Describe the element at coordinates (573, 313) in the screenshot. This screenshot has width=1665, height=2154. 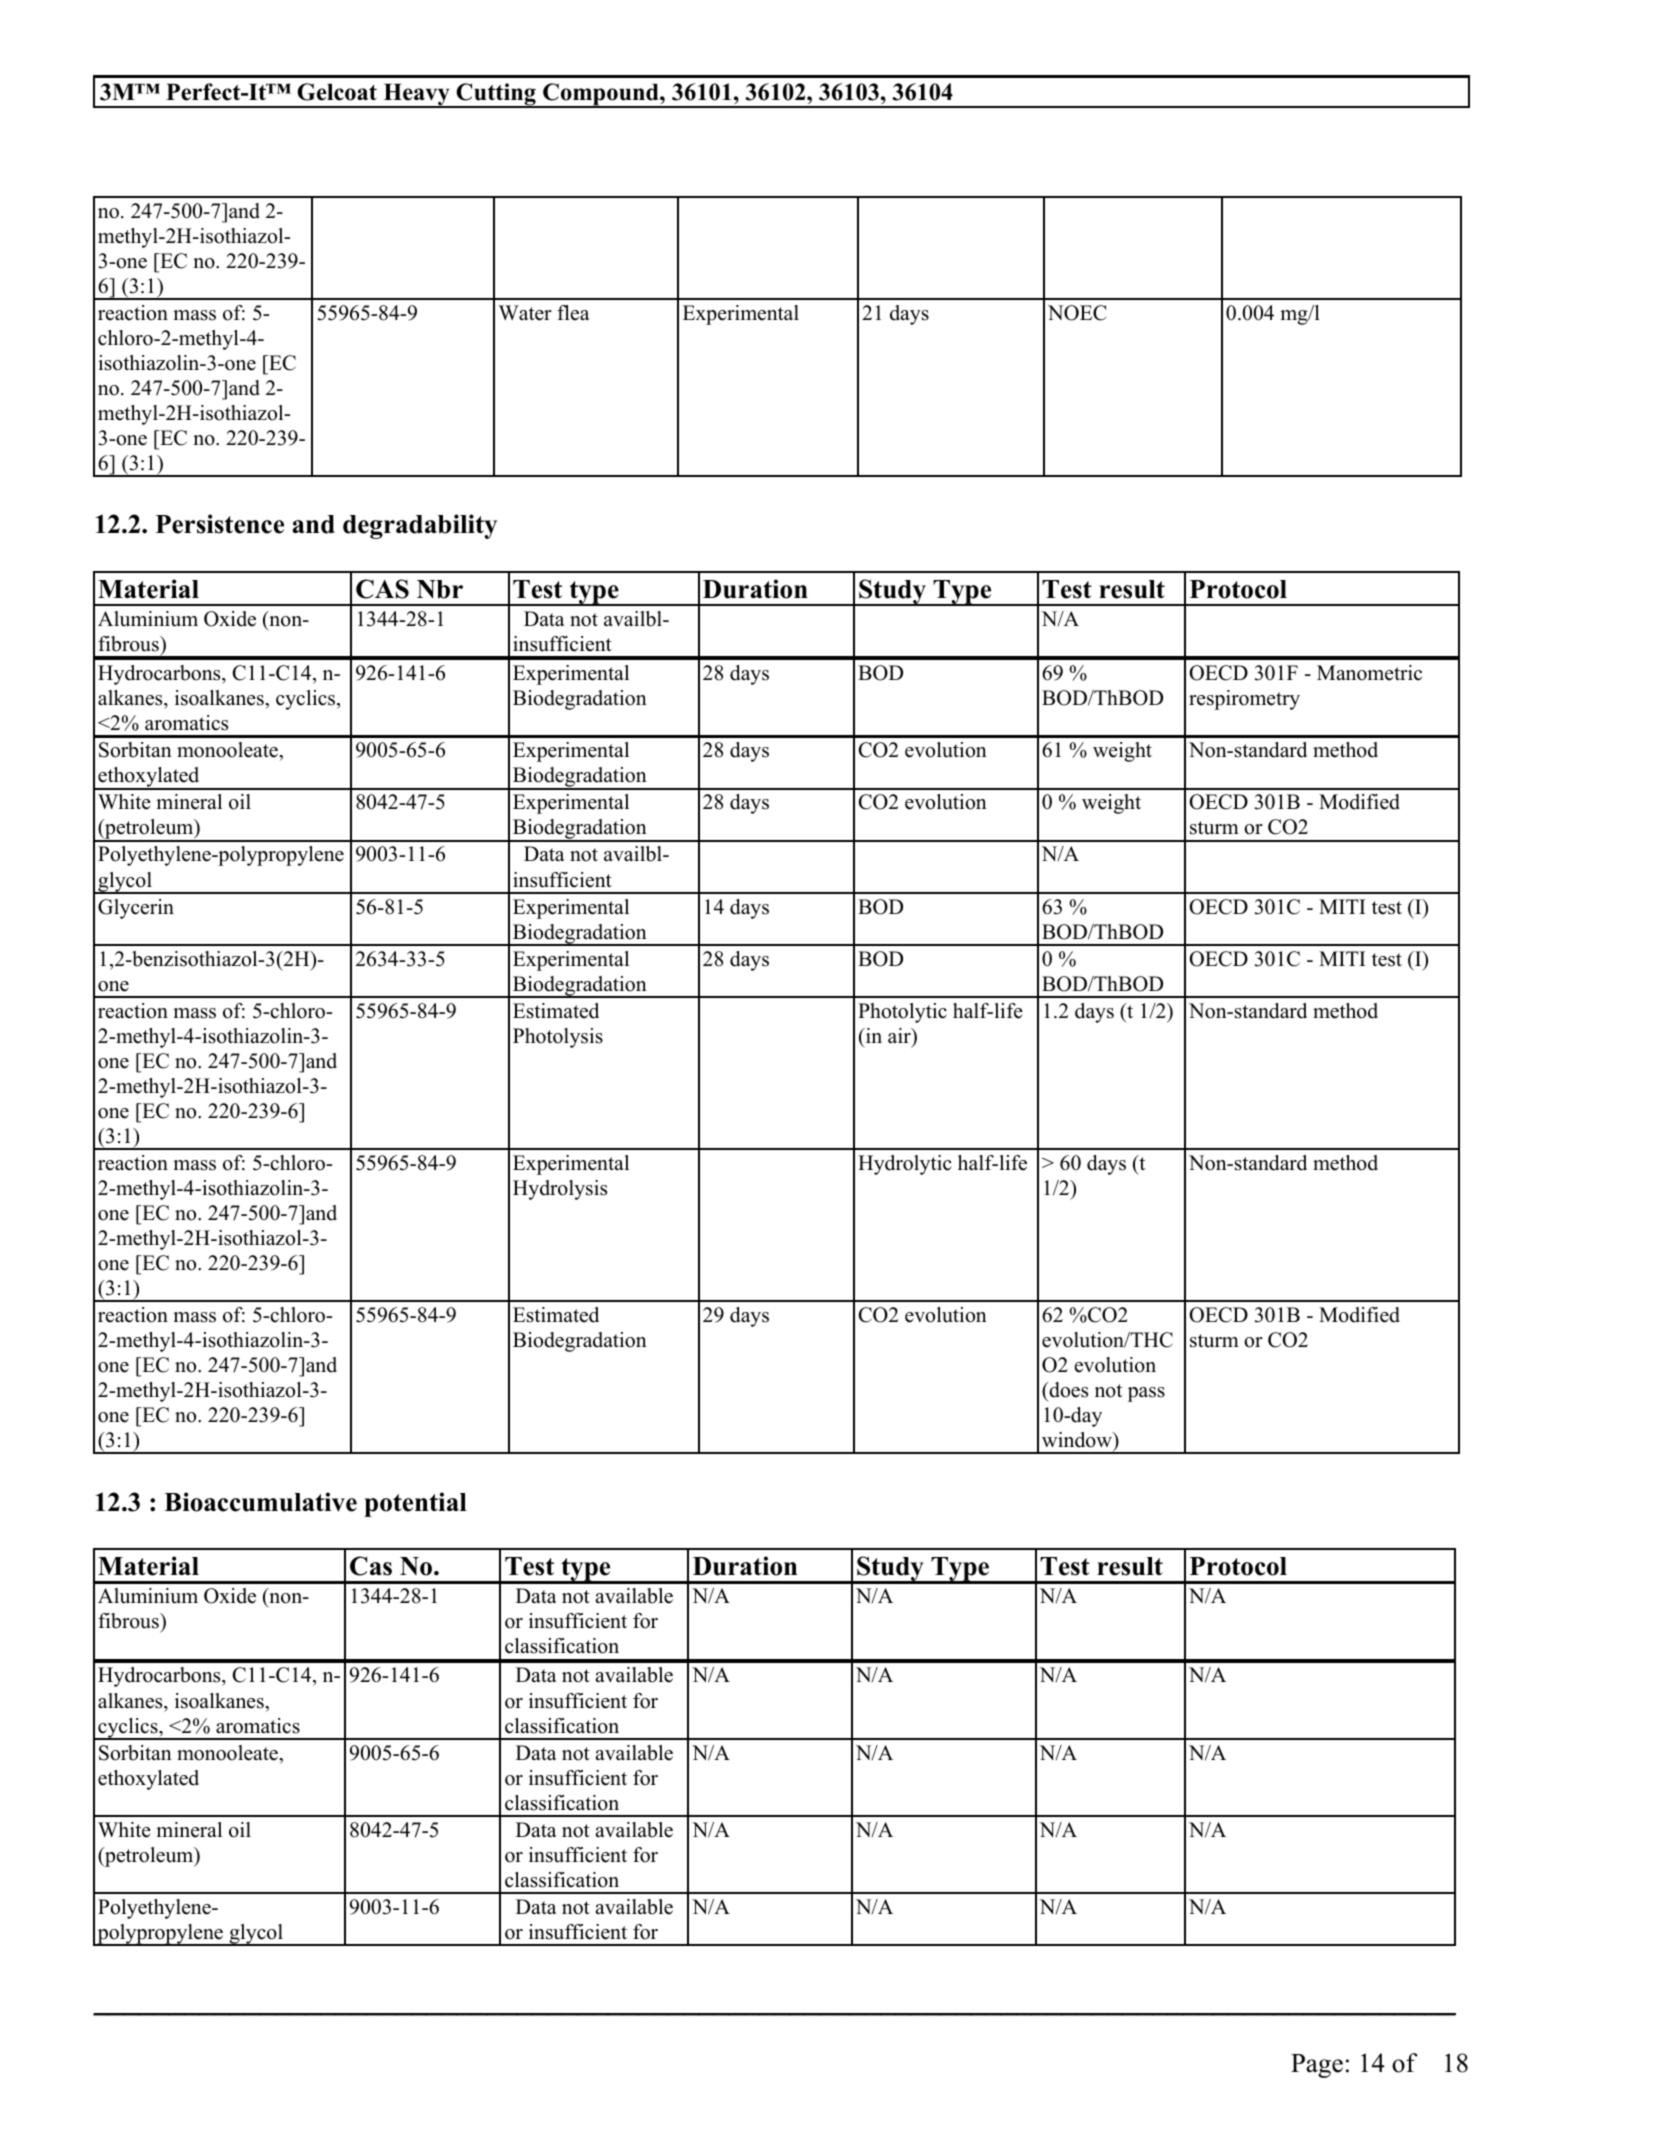
I see `flea` at that location.
